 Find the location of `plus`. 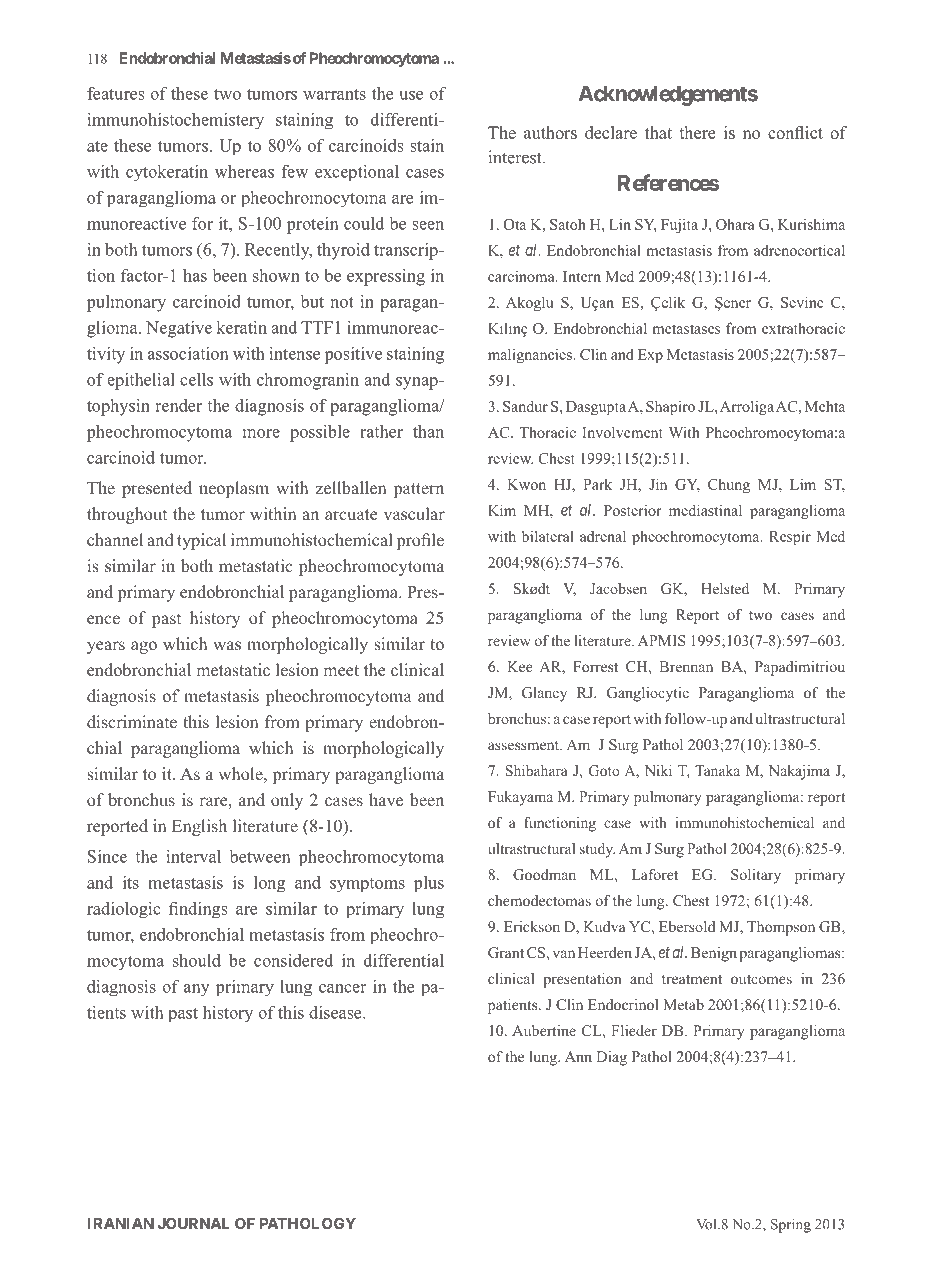

plus is located at coordinates (429, 884).
